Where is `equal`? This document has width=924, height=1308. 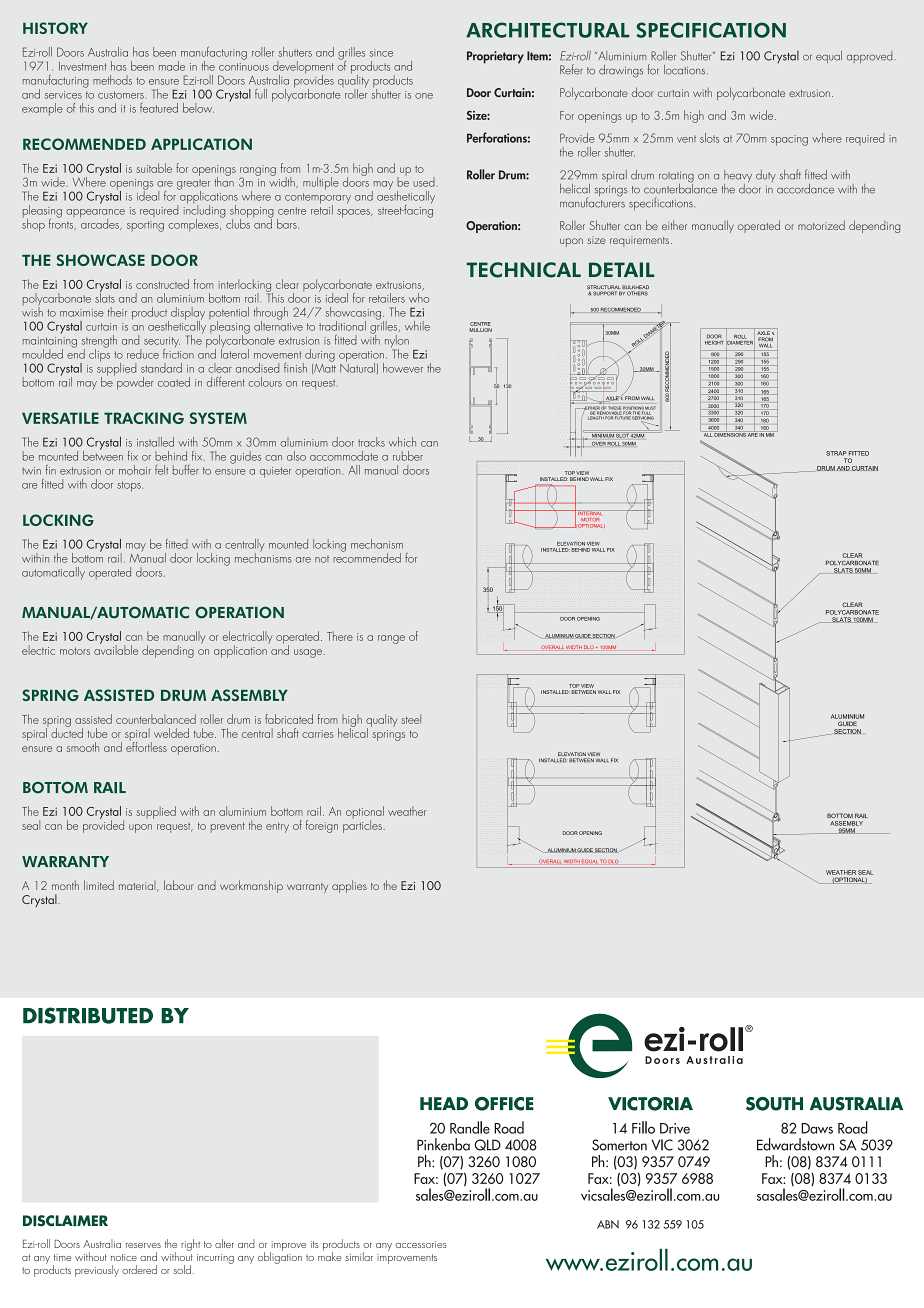 equal is located at coordinates (829, 57).
